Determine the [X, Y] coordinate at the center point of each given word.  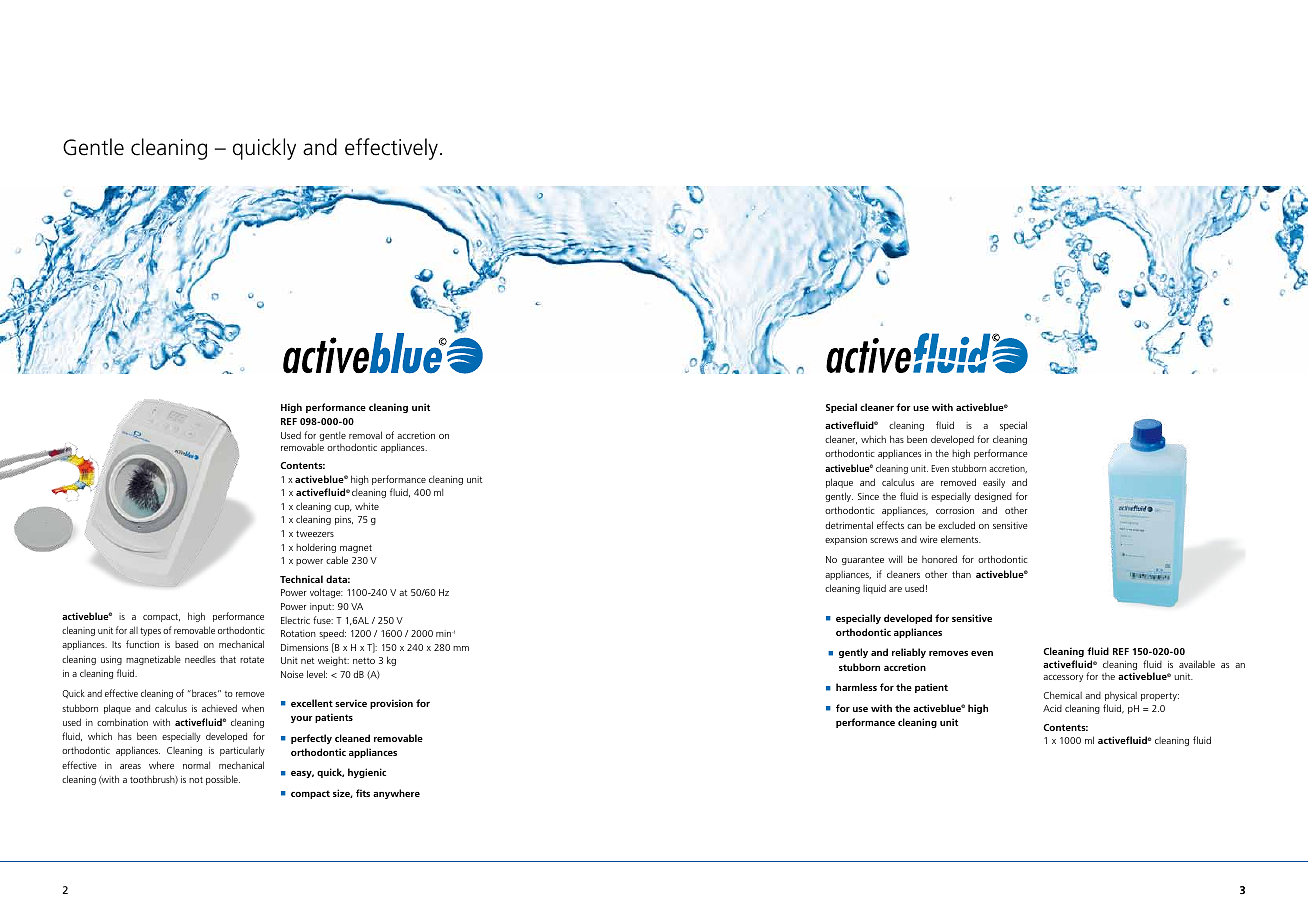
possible [223, 780]
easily [994, 483]
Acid [1052, 708]
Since [868, 496]
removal [365, 435]
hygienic [367, 773]
